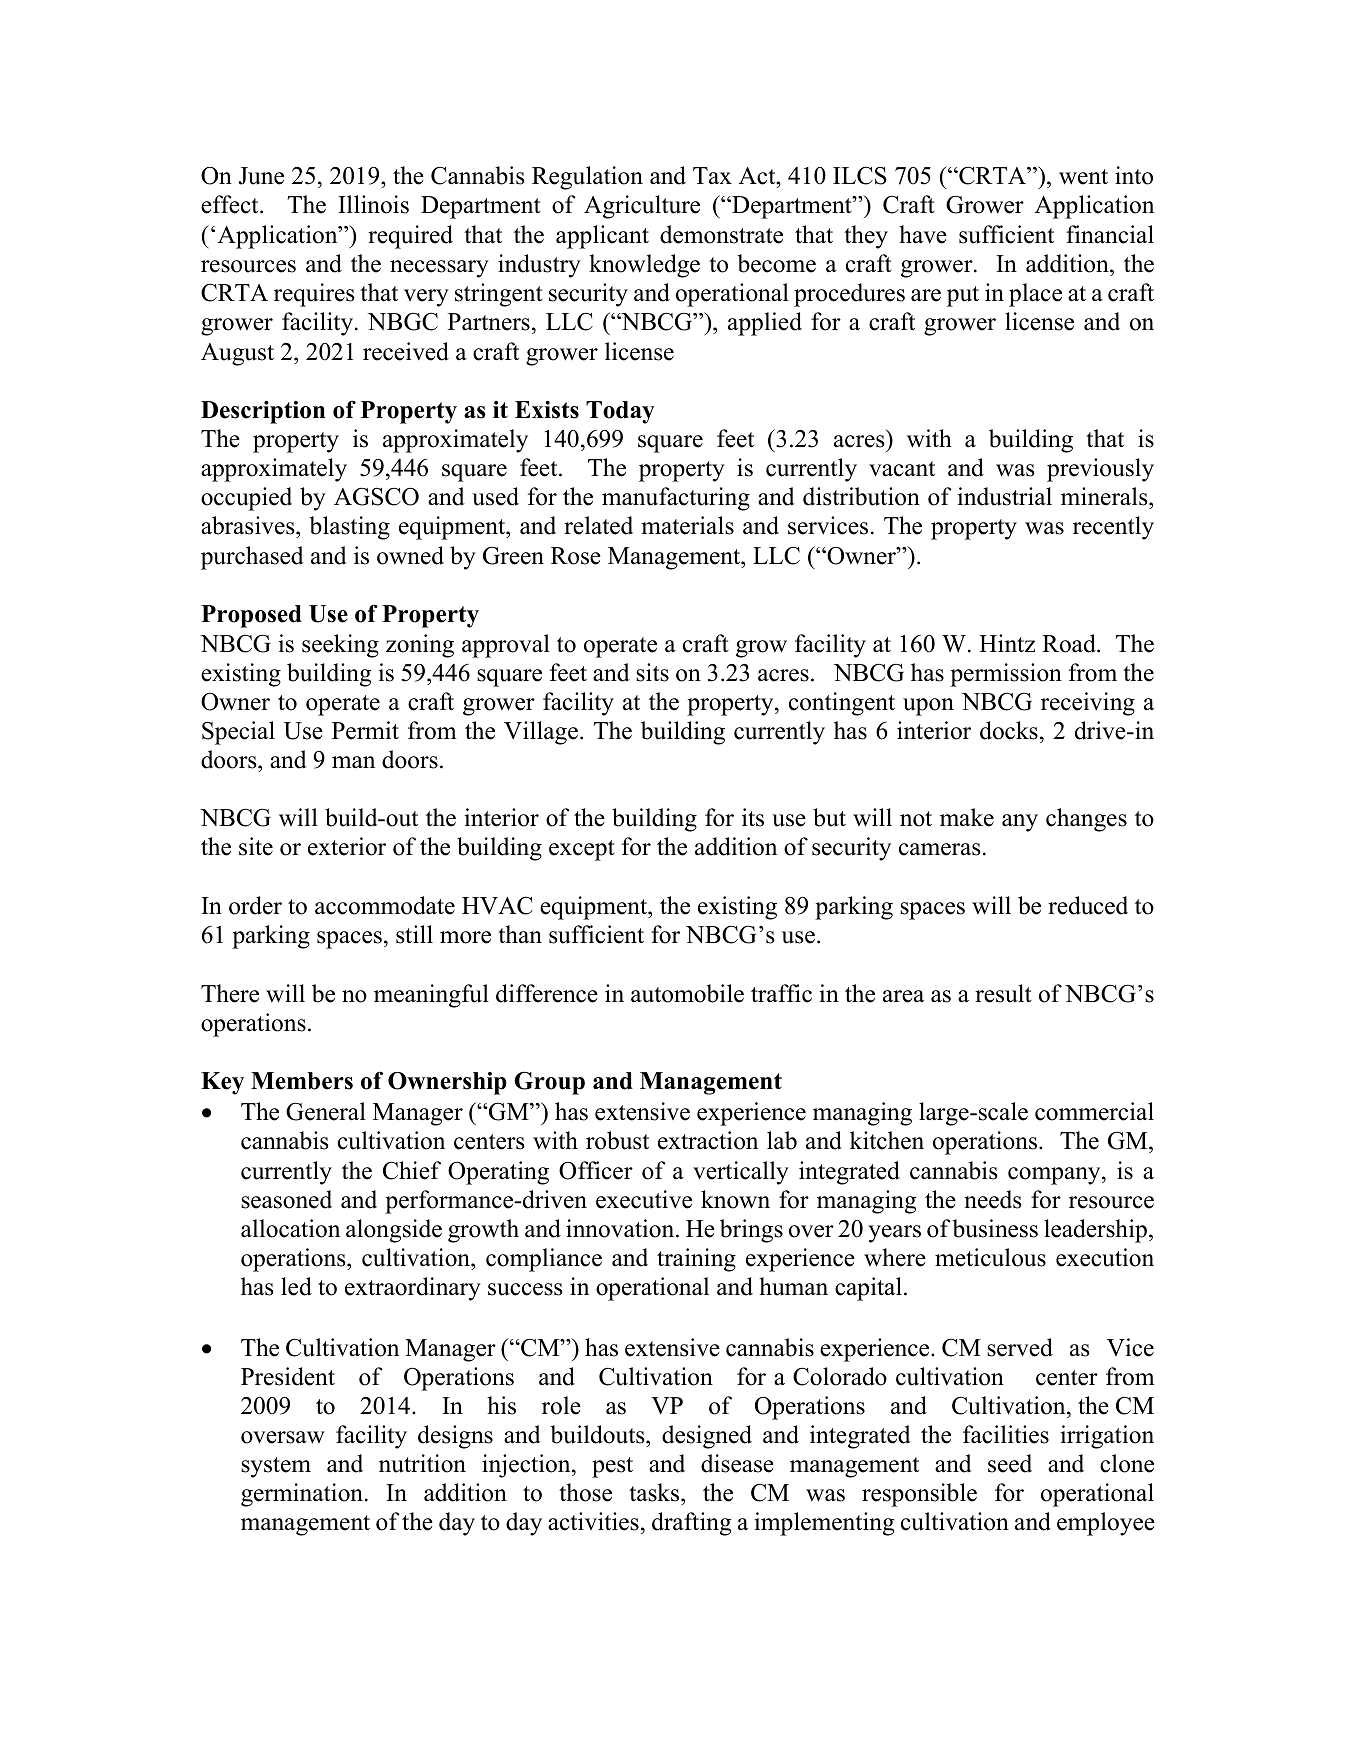 The height and width of the image is (1748, 1351). Describe the element at coordinates (708, 1140) in the image. I see `extraction` at that location.
